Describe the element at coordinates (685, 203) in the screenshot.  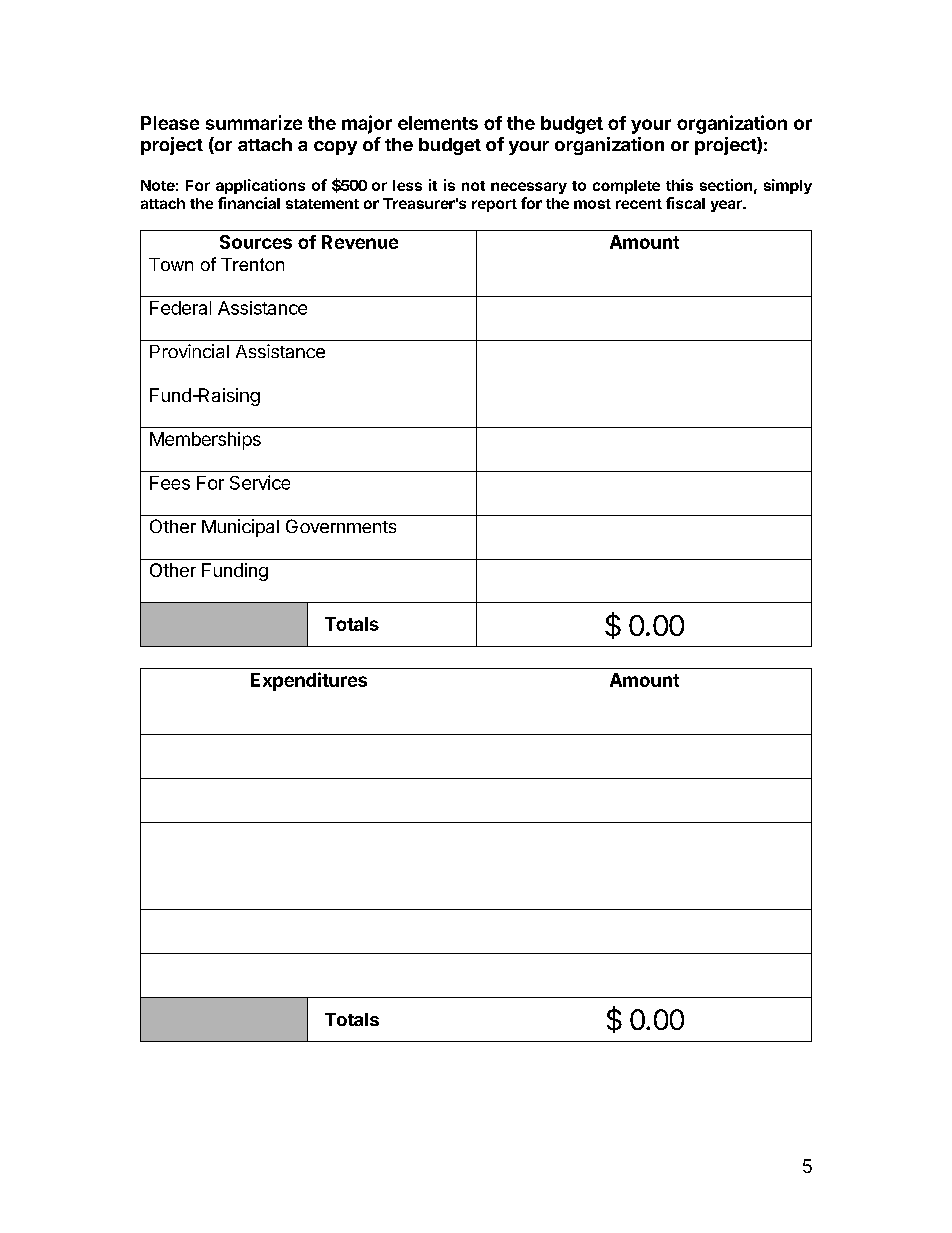
I see `fiscal` at that location.
